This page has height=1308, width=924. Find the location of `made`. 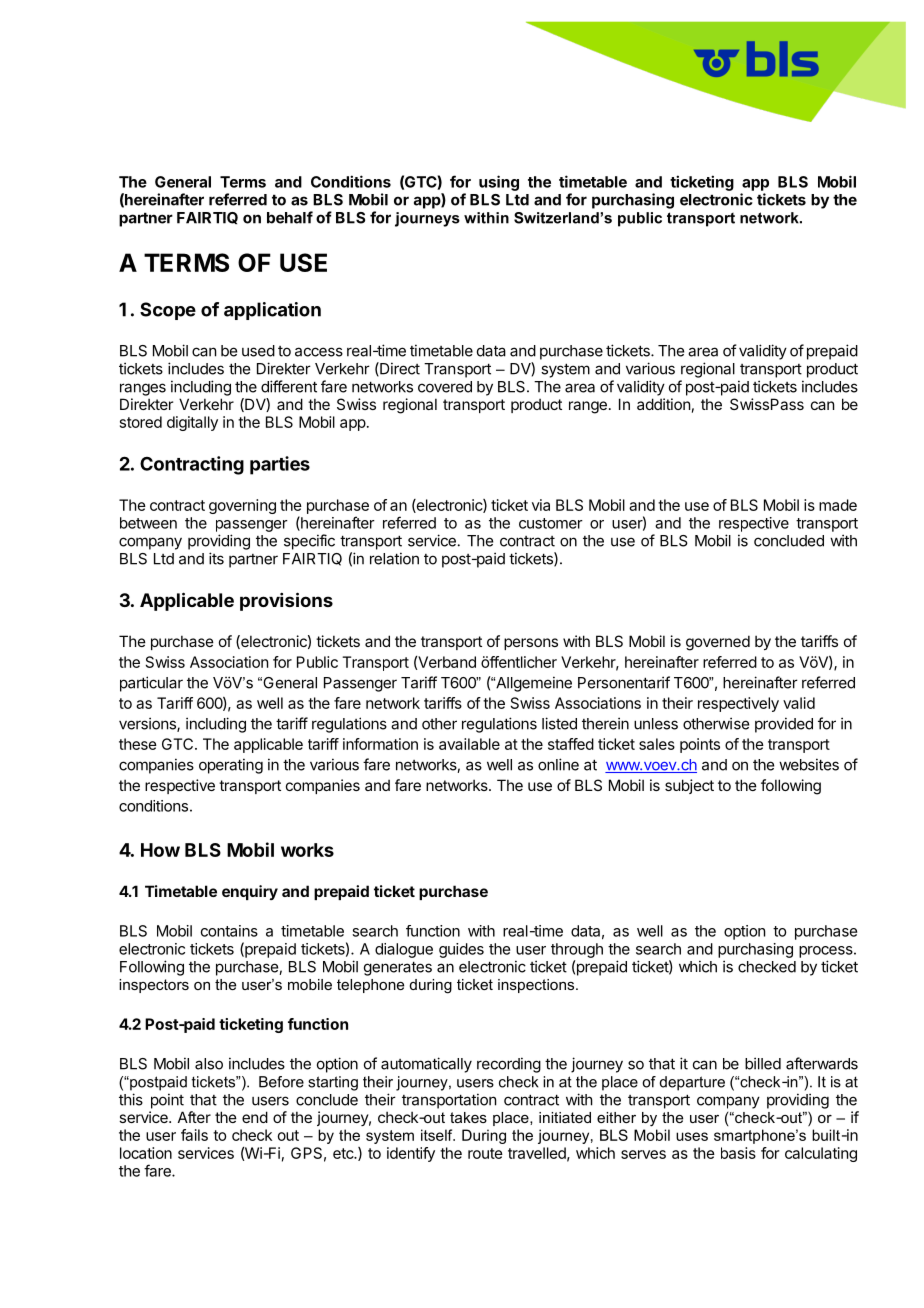

made is located at coordinates (838, 505).
